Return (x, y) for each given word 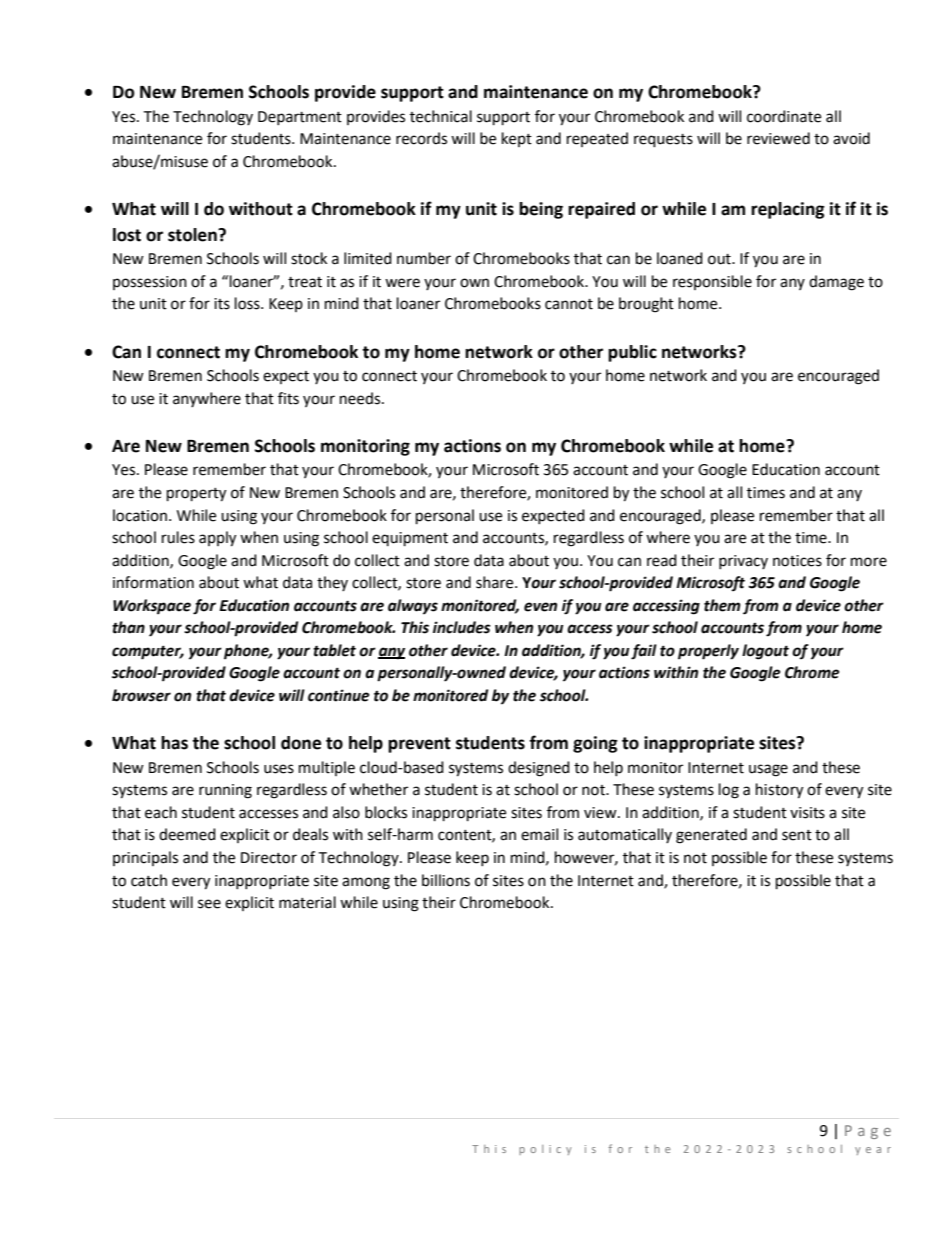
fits (288, 398)
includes (462, 627)
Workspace (152, 607)
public (632, 353)
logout (765, 652)
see (209, 904)
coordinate (784, 116)
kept (517, 139)
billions (446, 880)
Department (300, 118)
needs (361, 398)
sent (797, 835)
